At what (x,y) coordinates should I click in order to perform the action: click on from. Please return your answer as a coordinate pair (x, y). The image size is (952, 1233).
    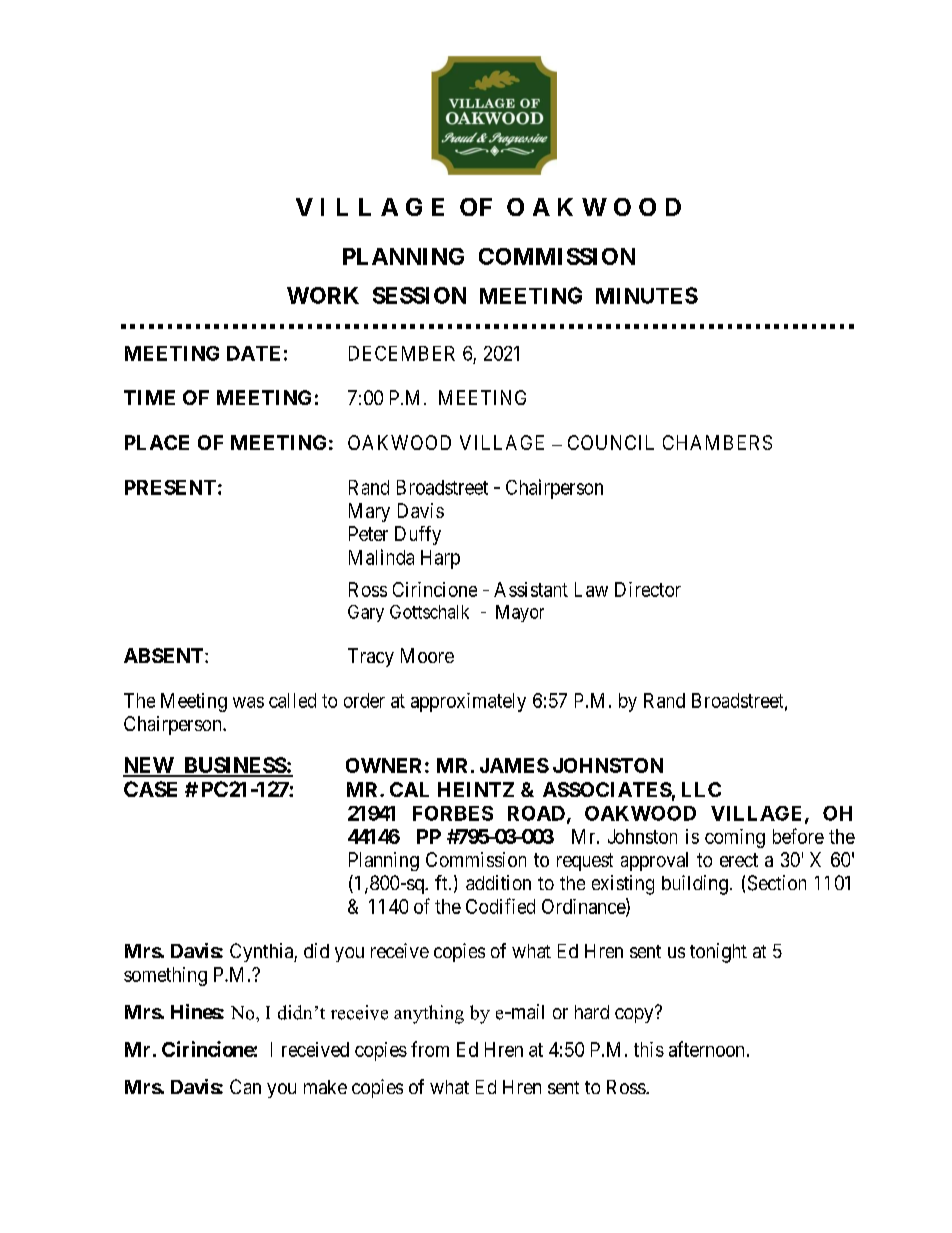
    Looking at the image, I should click on (430, 1049).
